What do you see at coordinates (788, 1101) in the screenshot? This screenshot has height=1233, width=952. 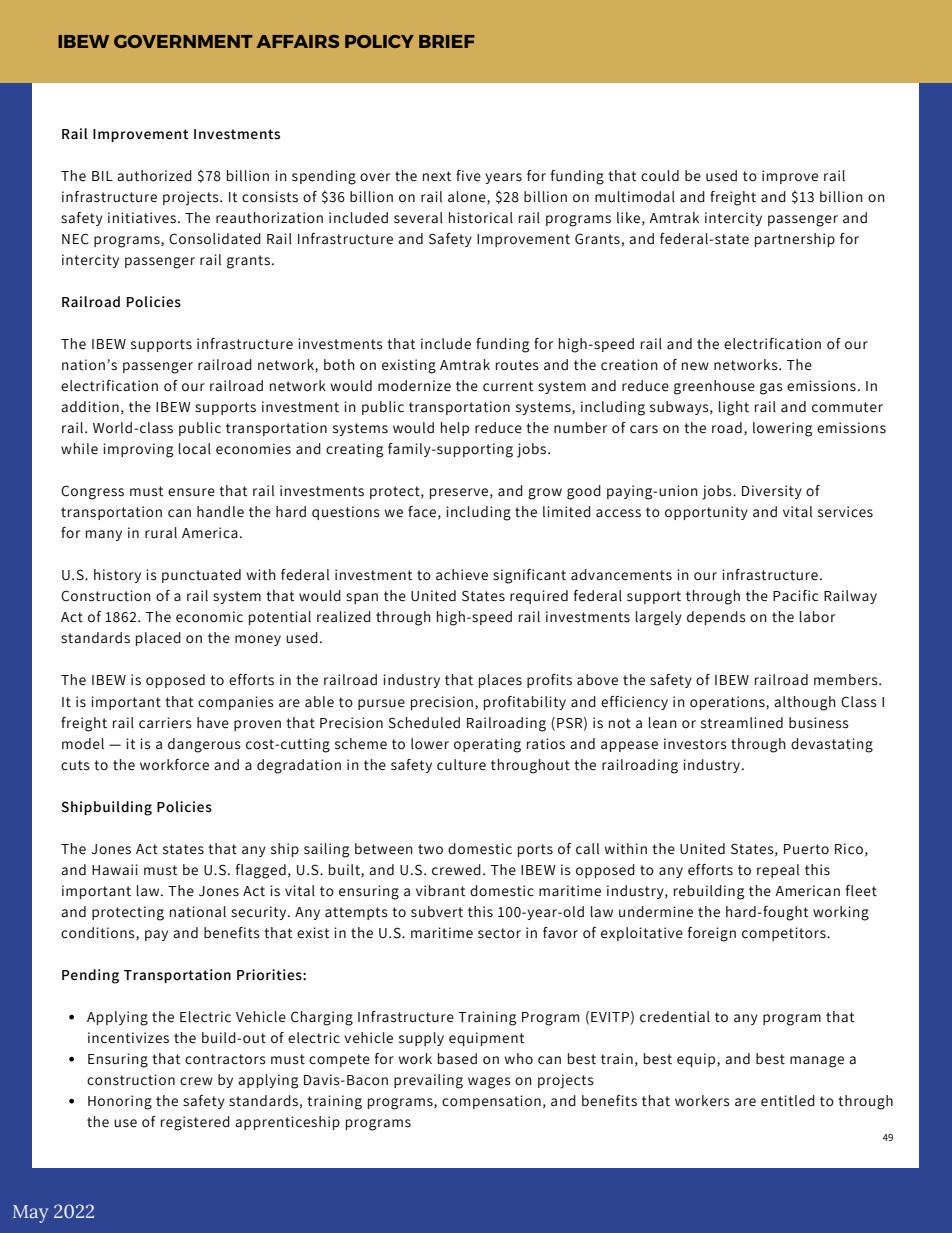 I see `entitled` at bounding box center [788, 1101].
